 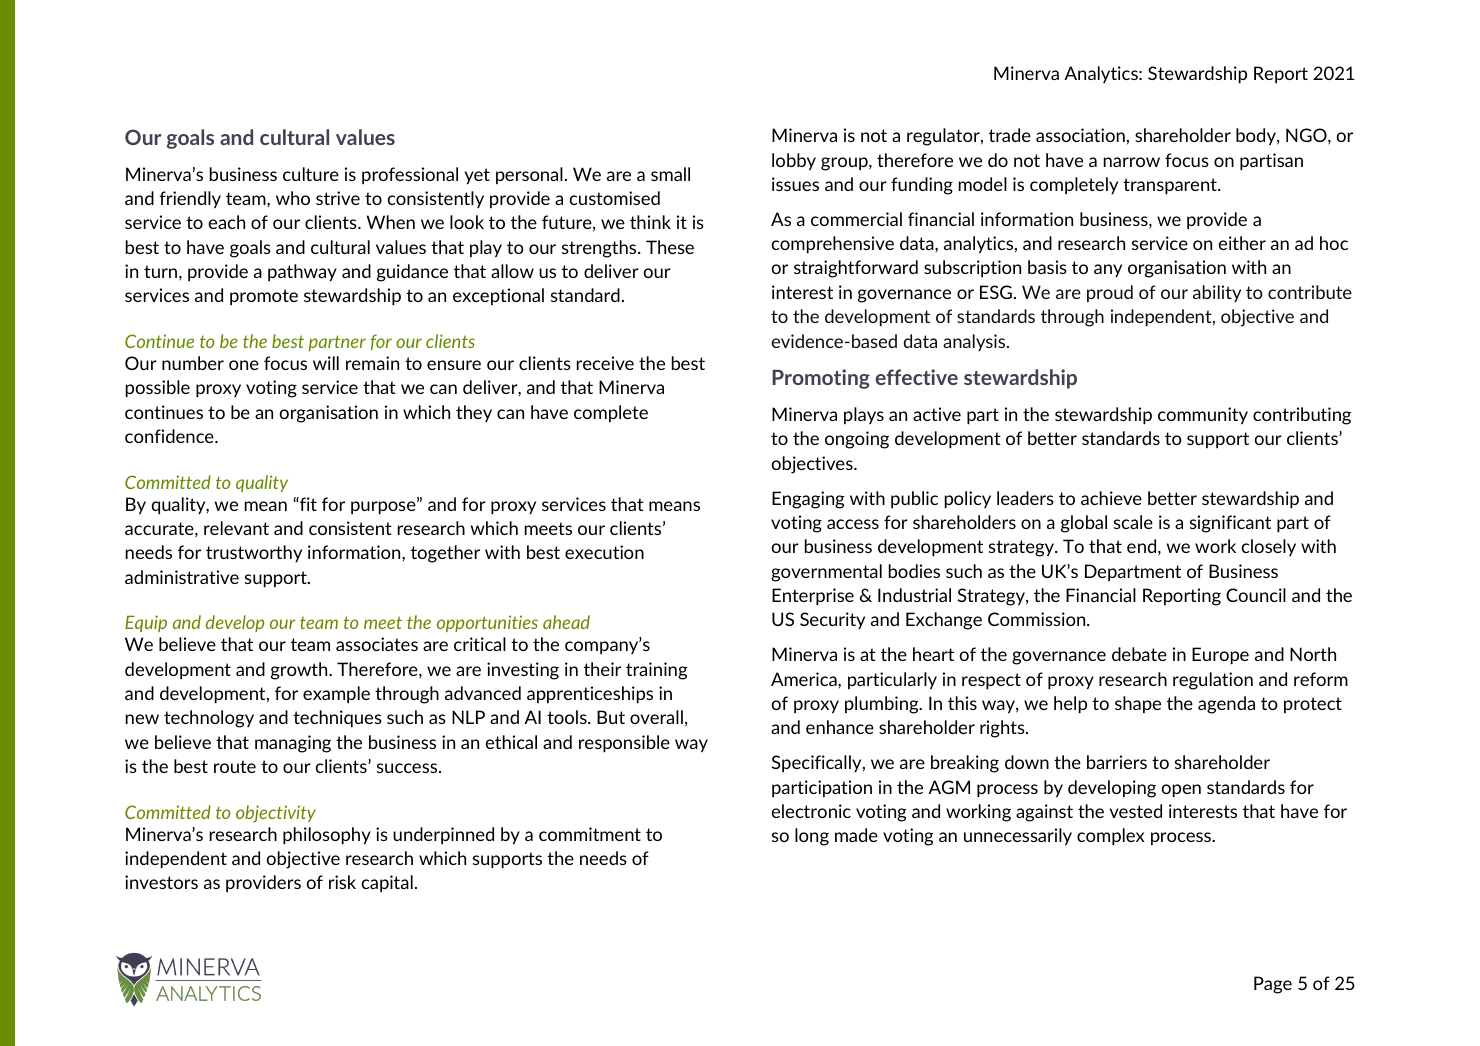 What do you see at coordinates (1117, 762) in the screenshot?
I see `barriers` at bounding box center [1117, 762].
